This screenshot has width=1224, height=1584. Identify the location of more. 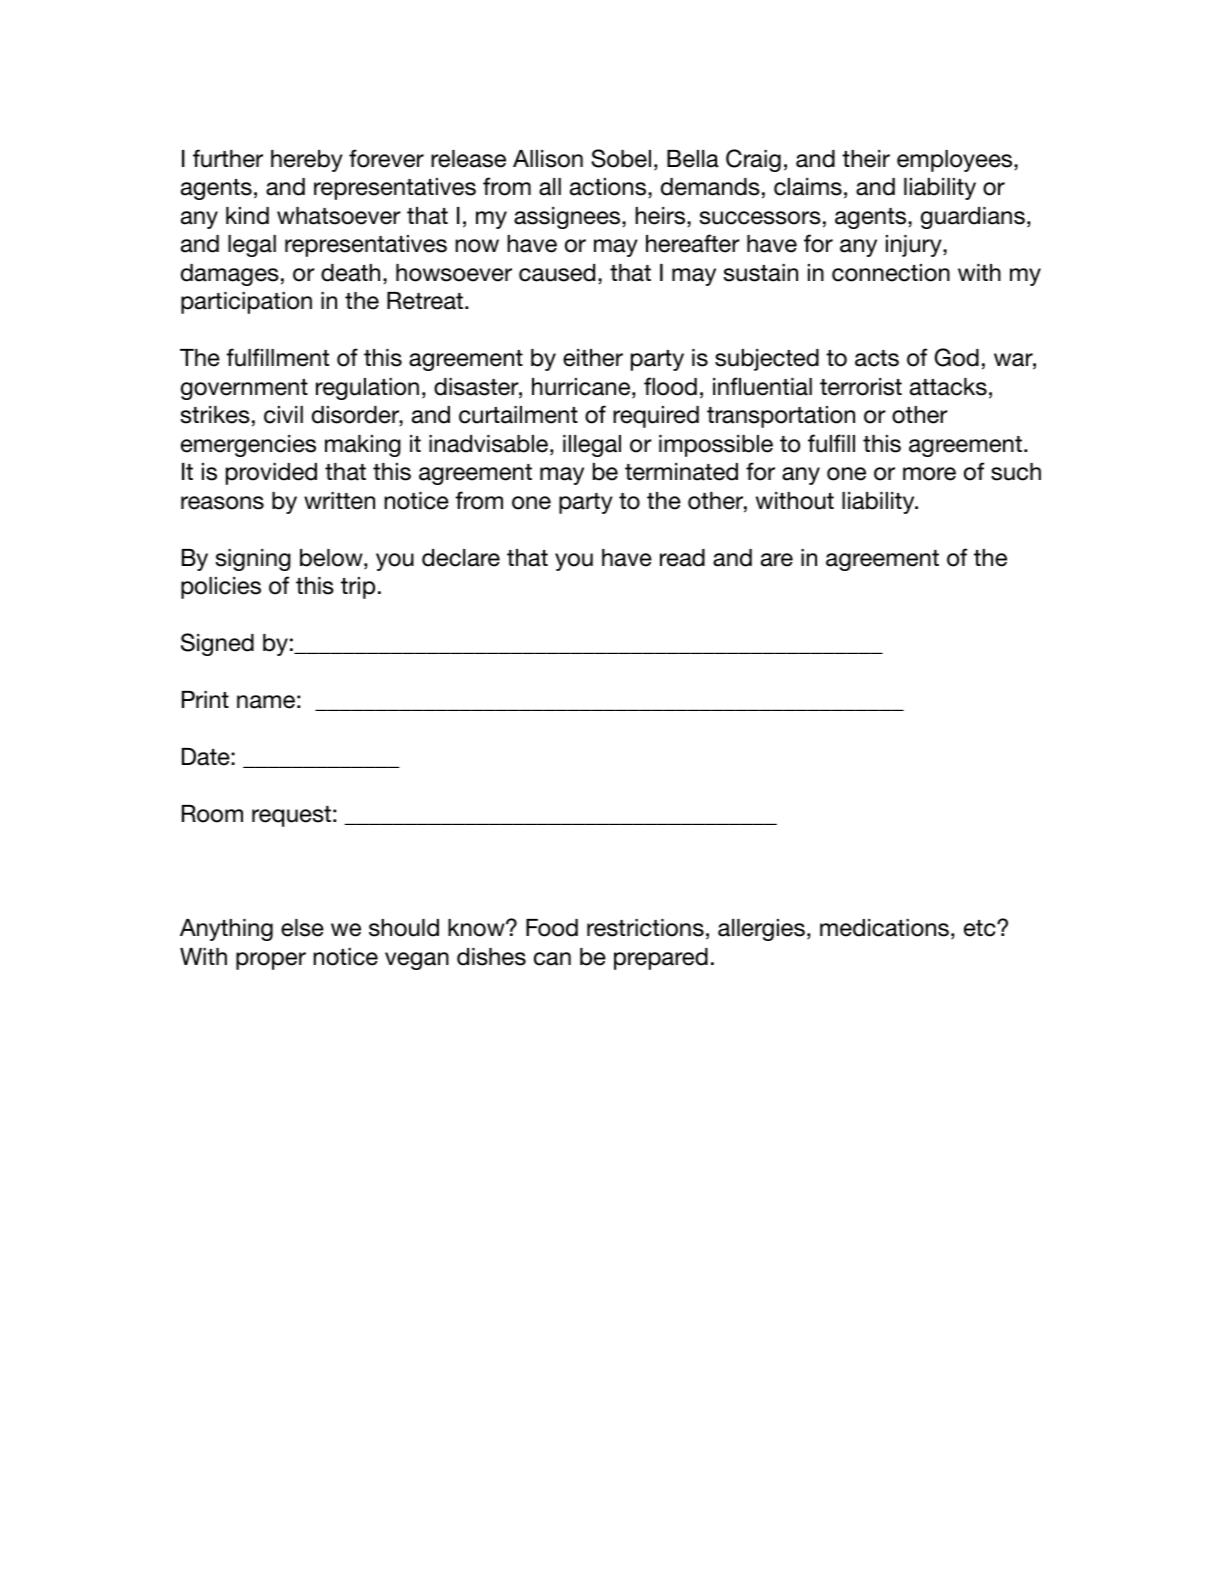
(929, 474).
